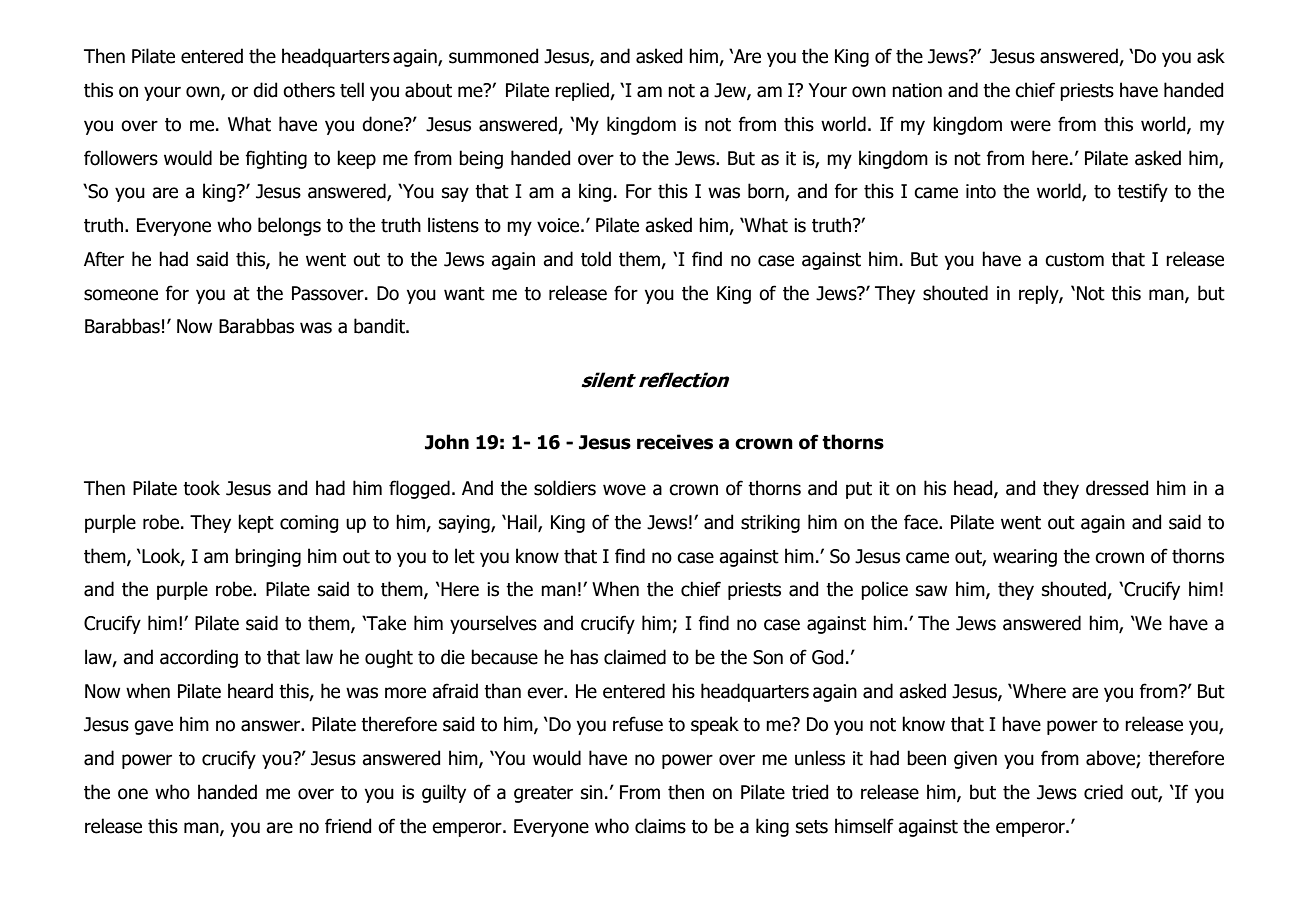 This page has height=924, width=1308. What do you see at coordinates (1117, 488) in the page?
I see `dressed` at bounding box center [1117, 488].
